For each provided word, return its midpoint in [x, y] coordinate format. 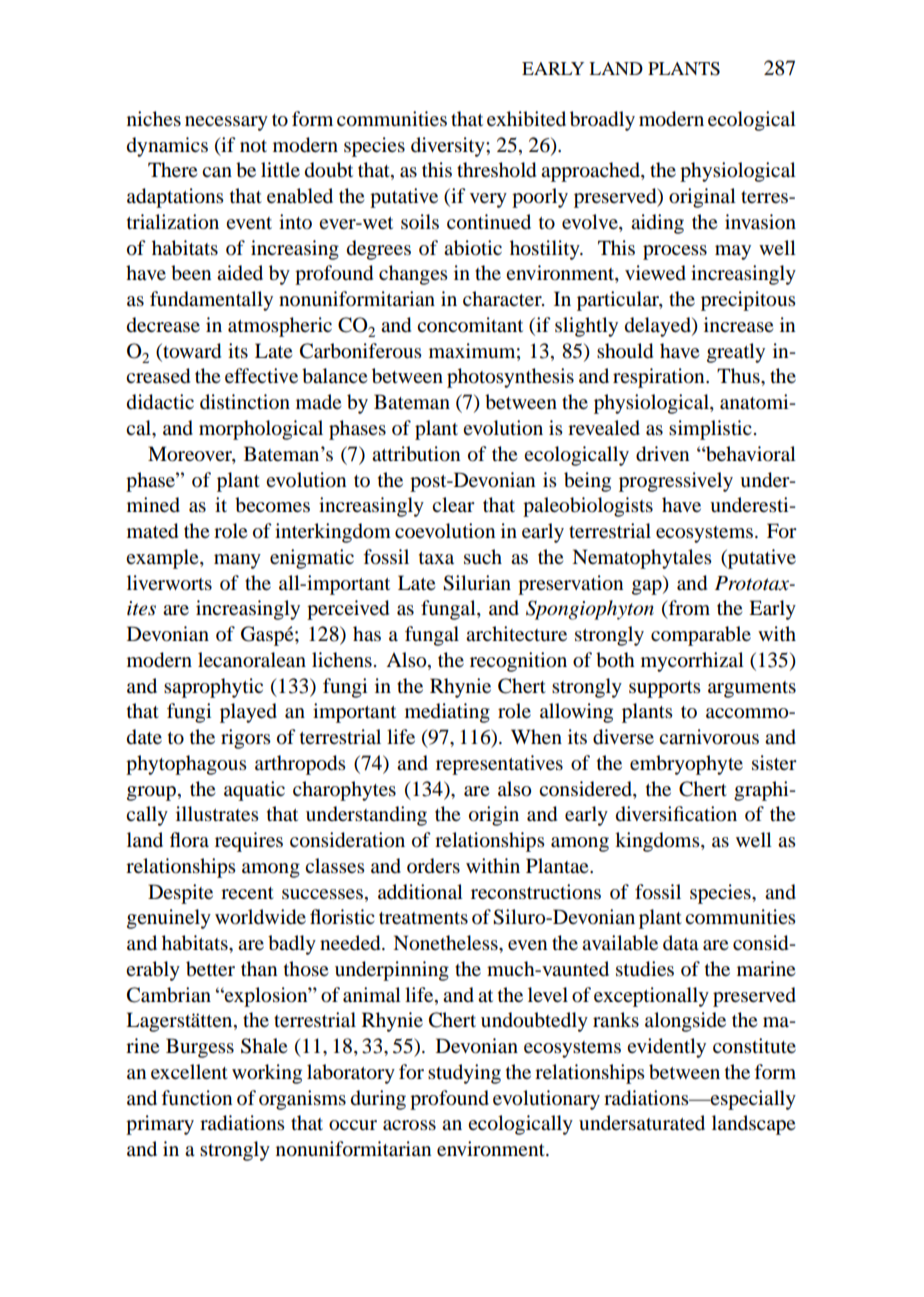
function [196, 1098]
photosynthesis [510, 378]
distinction [245, 402]
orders [433, 866]
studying [464, 1074]
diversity [449, 147]
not [253, 146]
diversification [676, 814]
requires [249, 842]
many [237, 561]
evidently [666, 1048]
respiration [660, 378]
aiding [657, 224]
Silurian [477, 583]
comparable [701, 636]
